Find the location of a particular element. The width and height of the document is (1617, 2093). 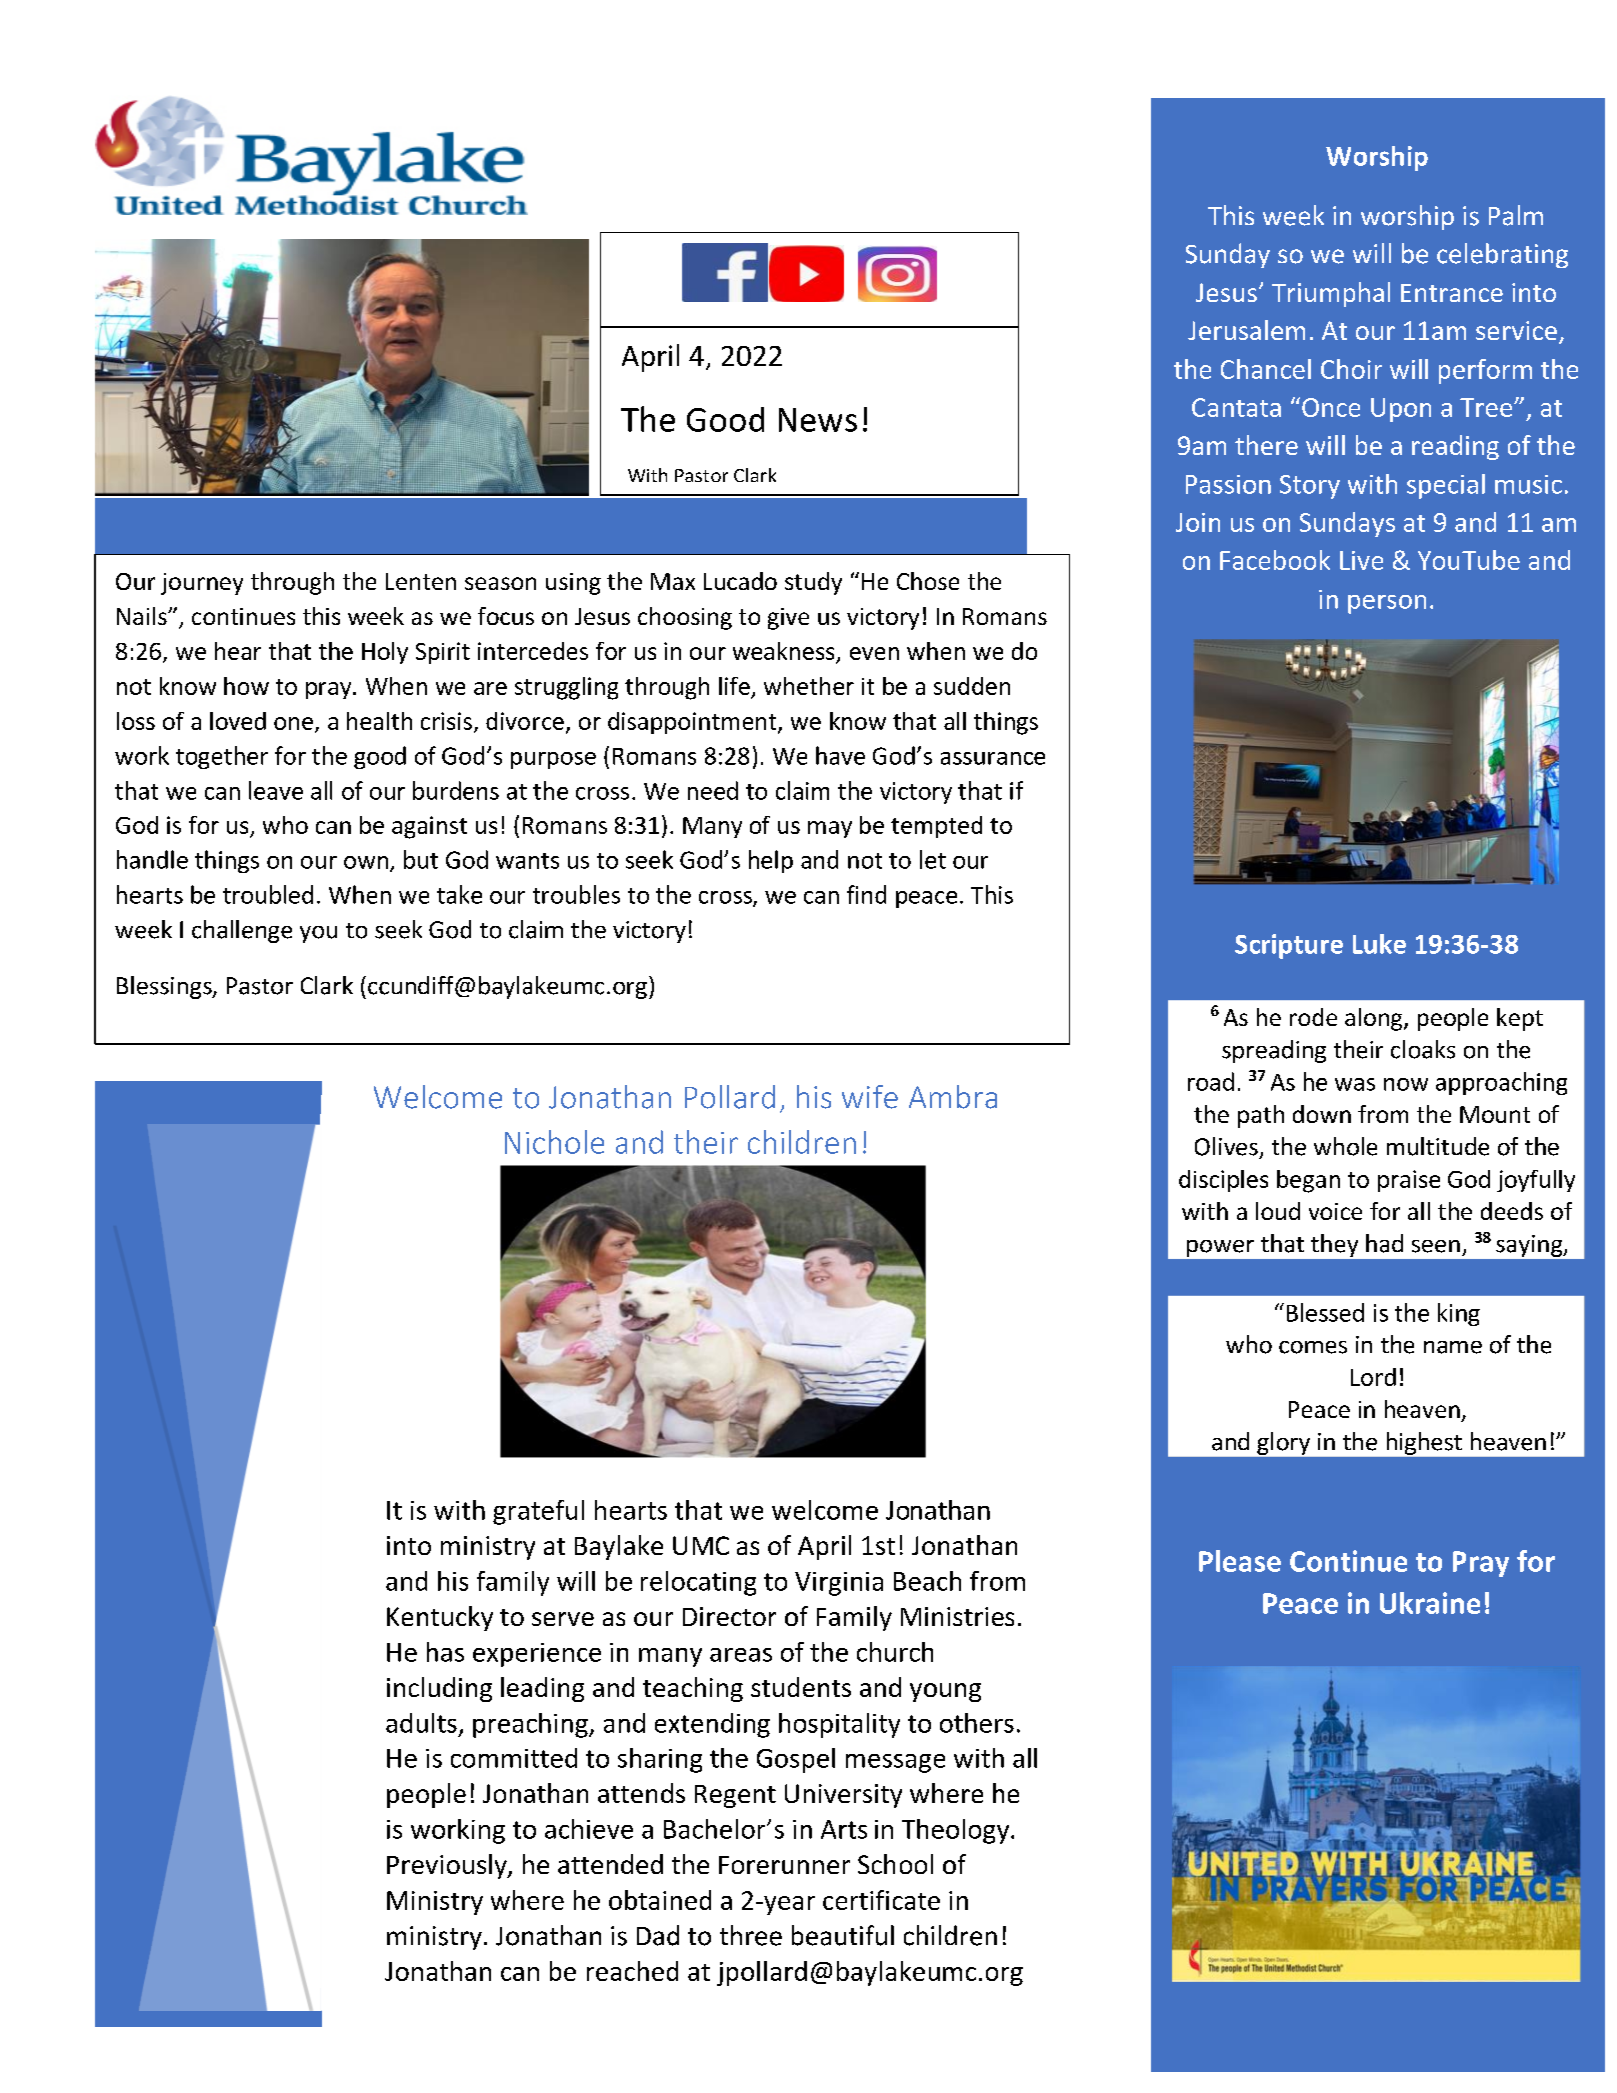

Luke is located at coordinates (1379, 944).
